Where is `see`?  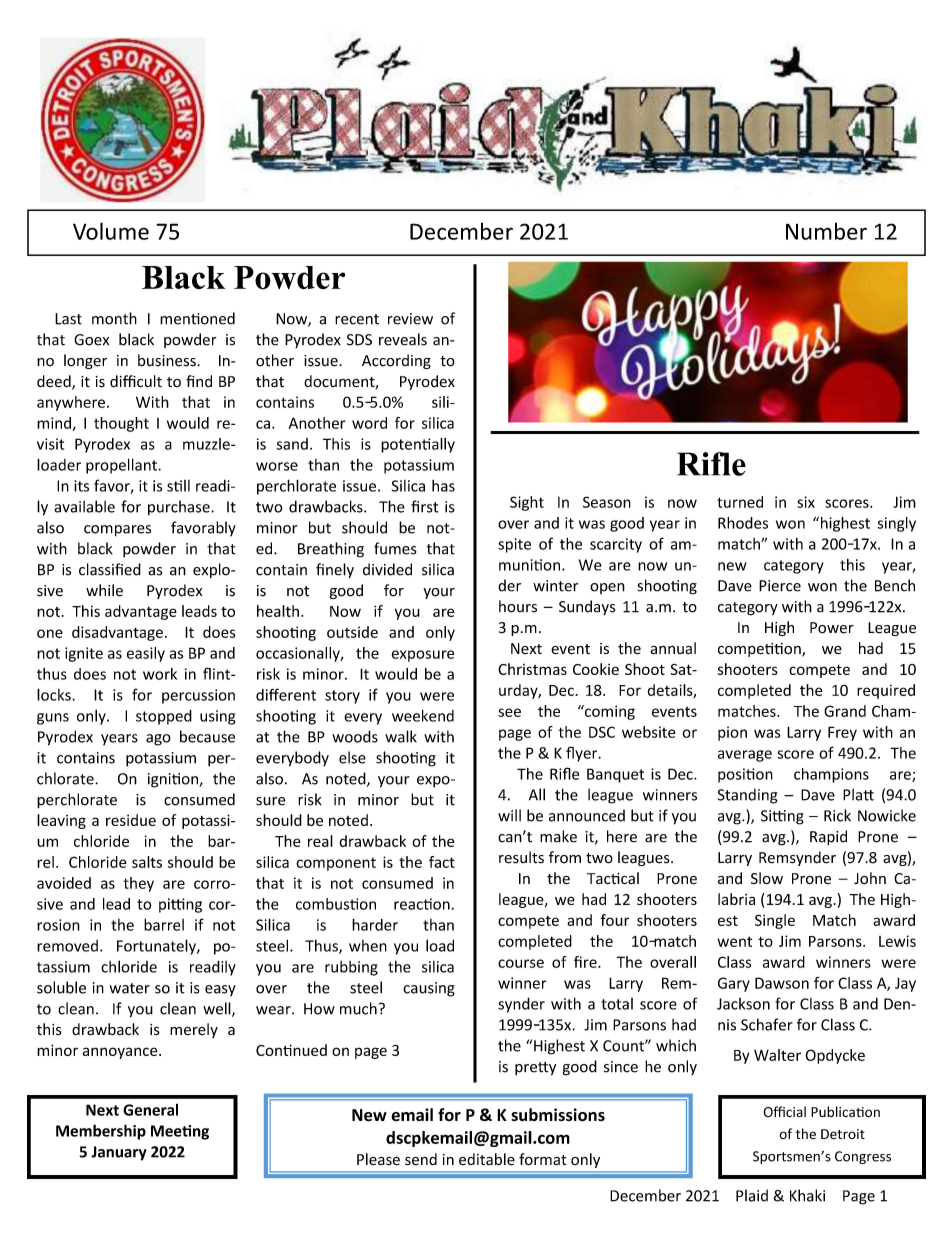
see is located at coordinates (509, 712).
